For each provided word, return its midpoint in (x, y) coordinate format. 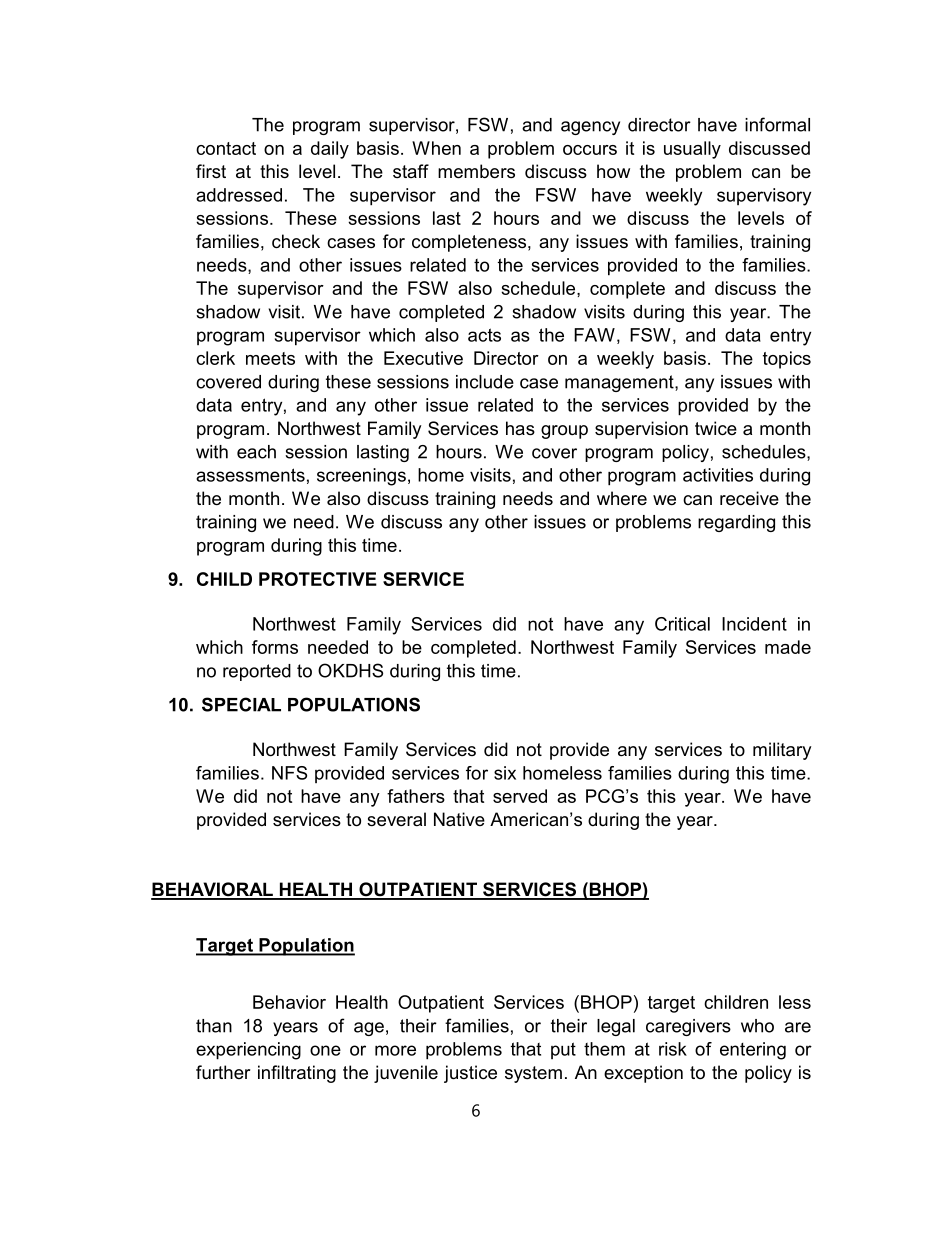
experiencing (248, 1051)
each (256, 452)
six (505, 773)
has (520, 428)
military (782, 751)
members (476, 171)
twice (716, 428)
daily (330, 150)
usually (692, 150)
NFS (289, 773)
